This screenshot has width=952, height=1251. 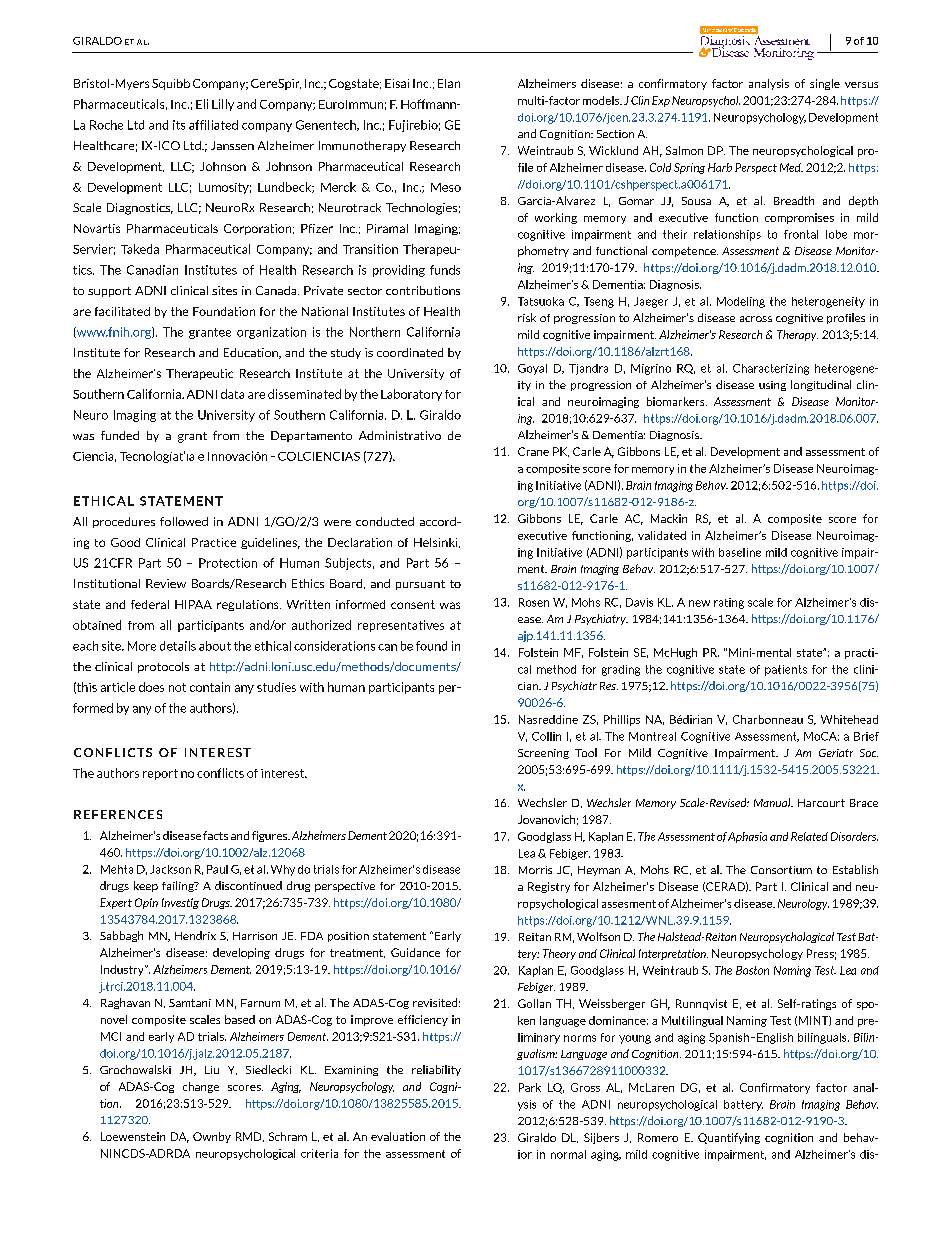 I want to click on Park, so click(x=530, y=1087).
